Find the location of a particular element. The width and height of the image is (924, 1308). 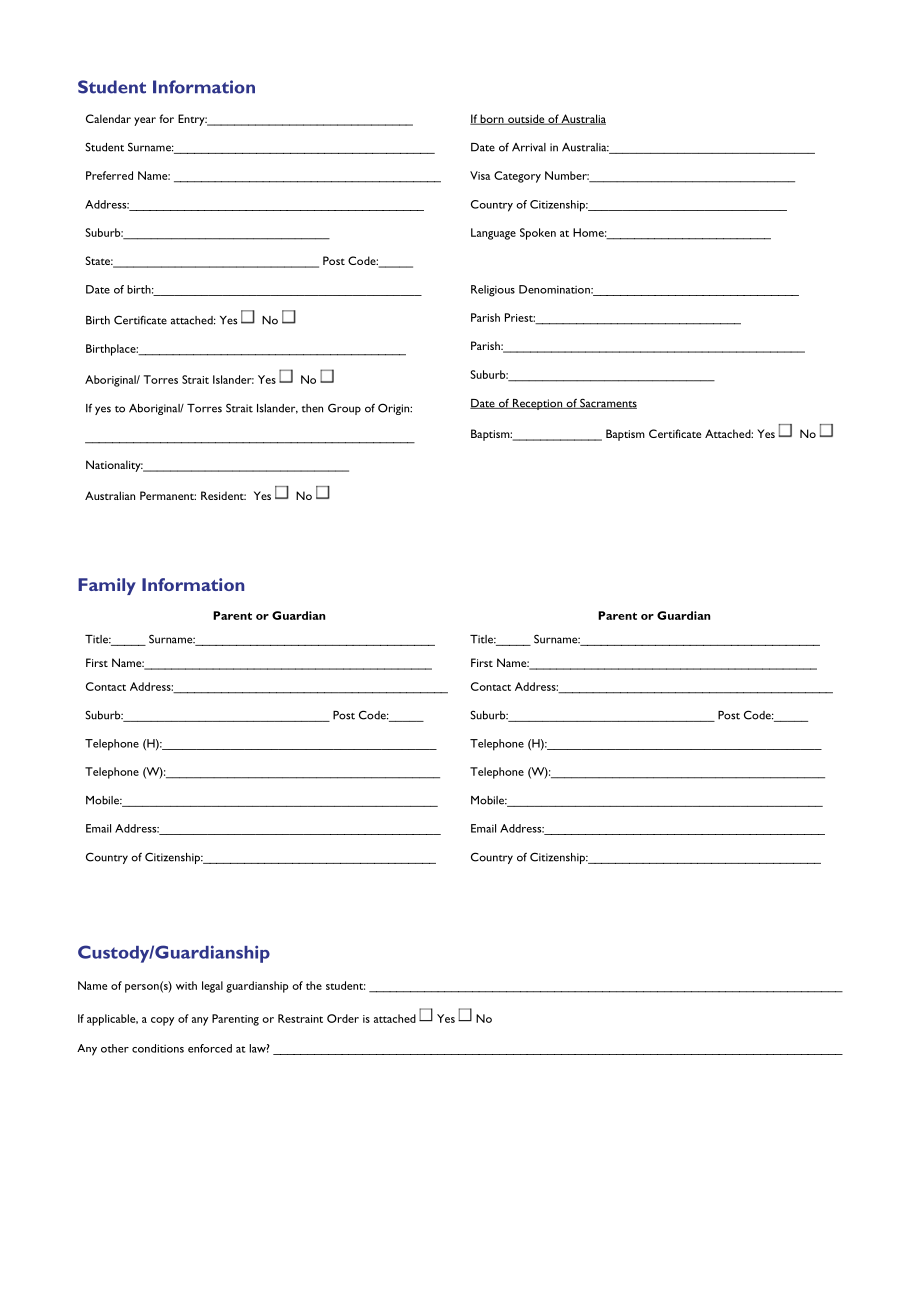

then is located at coordinates (312, 408).
